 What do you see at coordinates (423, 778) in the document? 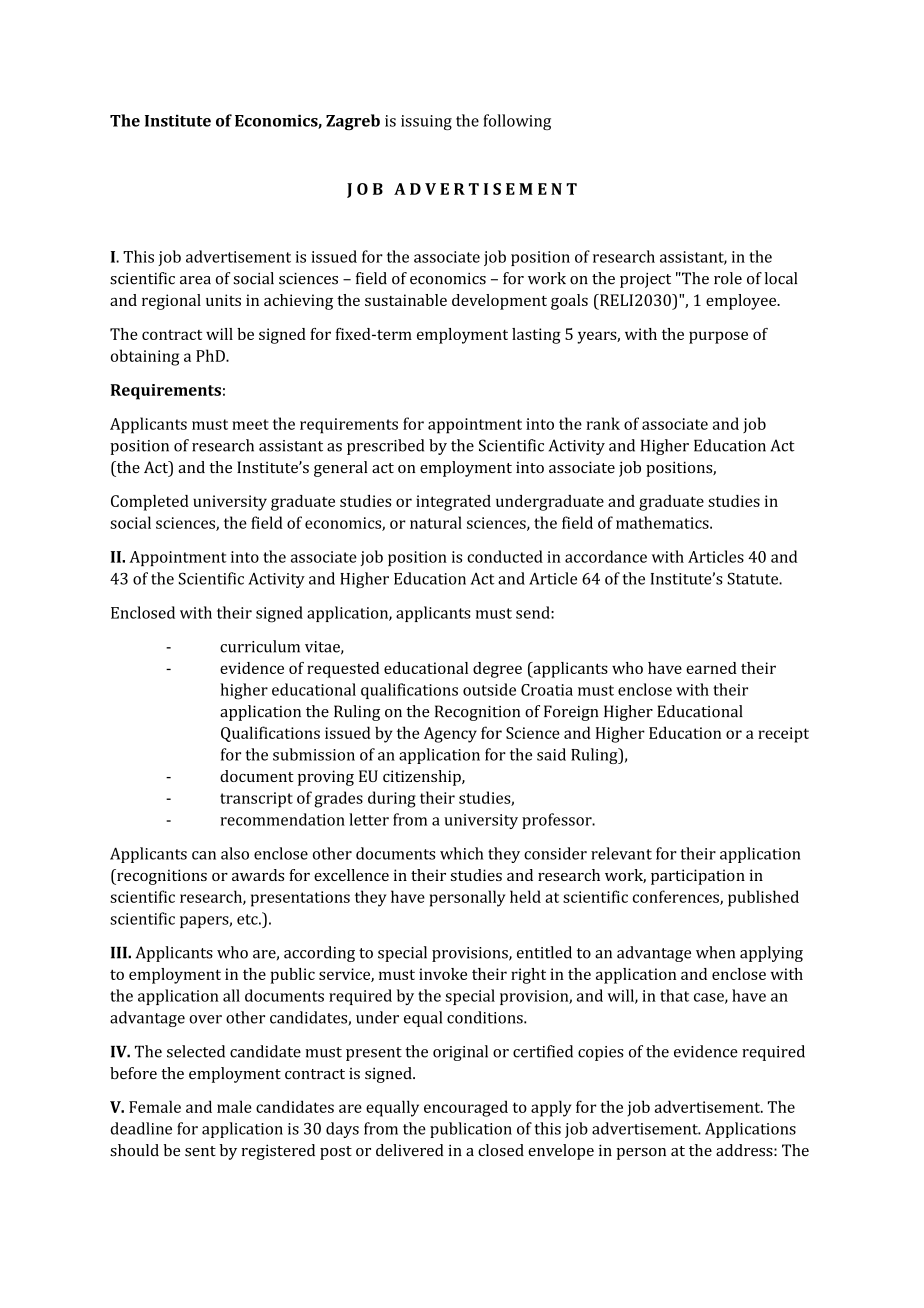
I see `citizenship` at bounding box center [423, 778].
